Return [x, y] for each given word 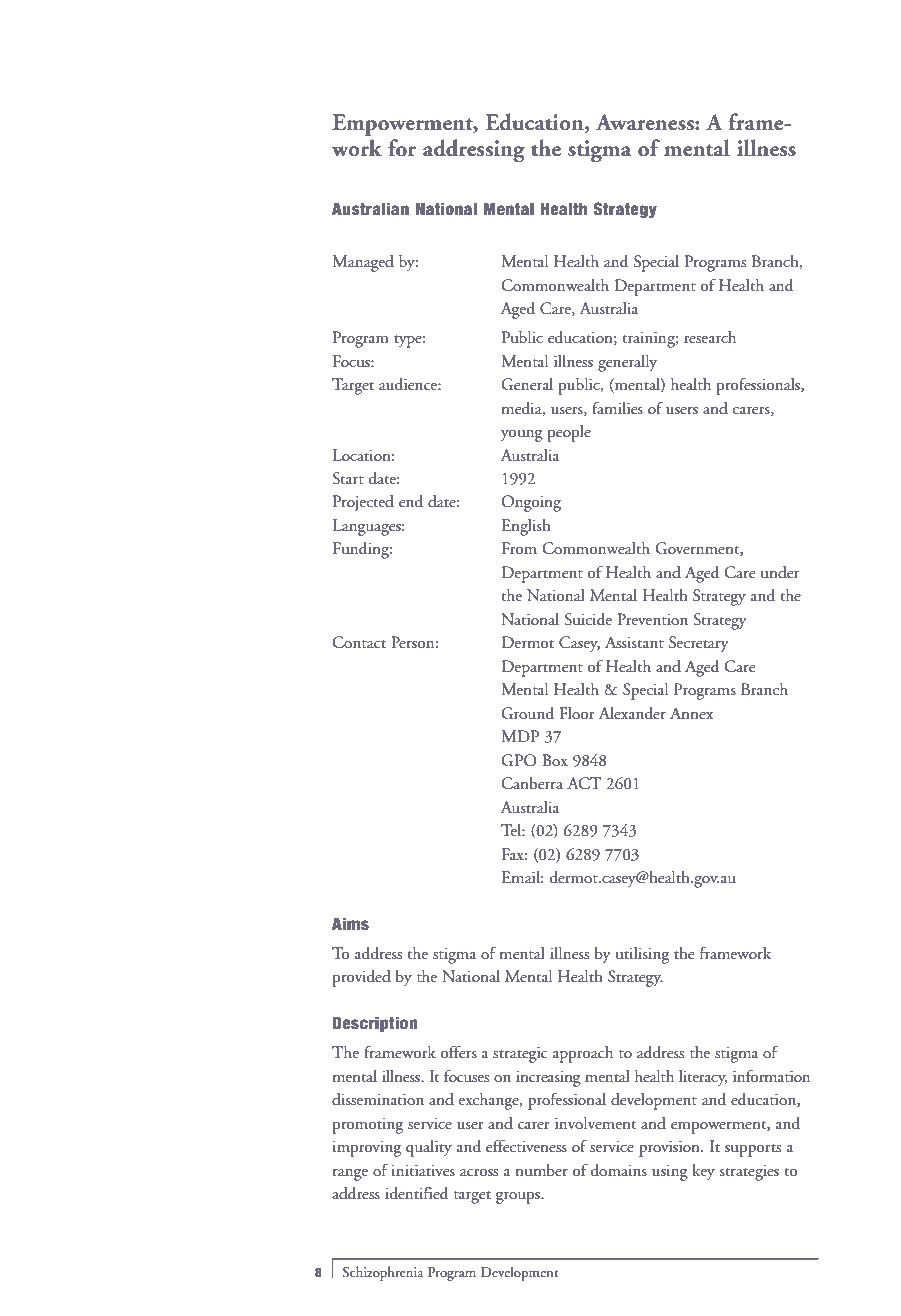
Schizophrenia [383, 1273]
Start [348, 478]
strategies [749, 1172]
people [569, 433]
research [710, 337]
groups [519, 1198]
